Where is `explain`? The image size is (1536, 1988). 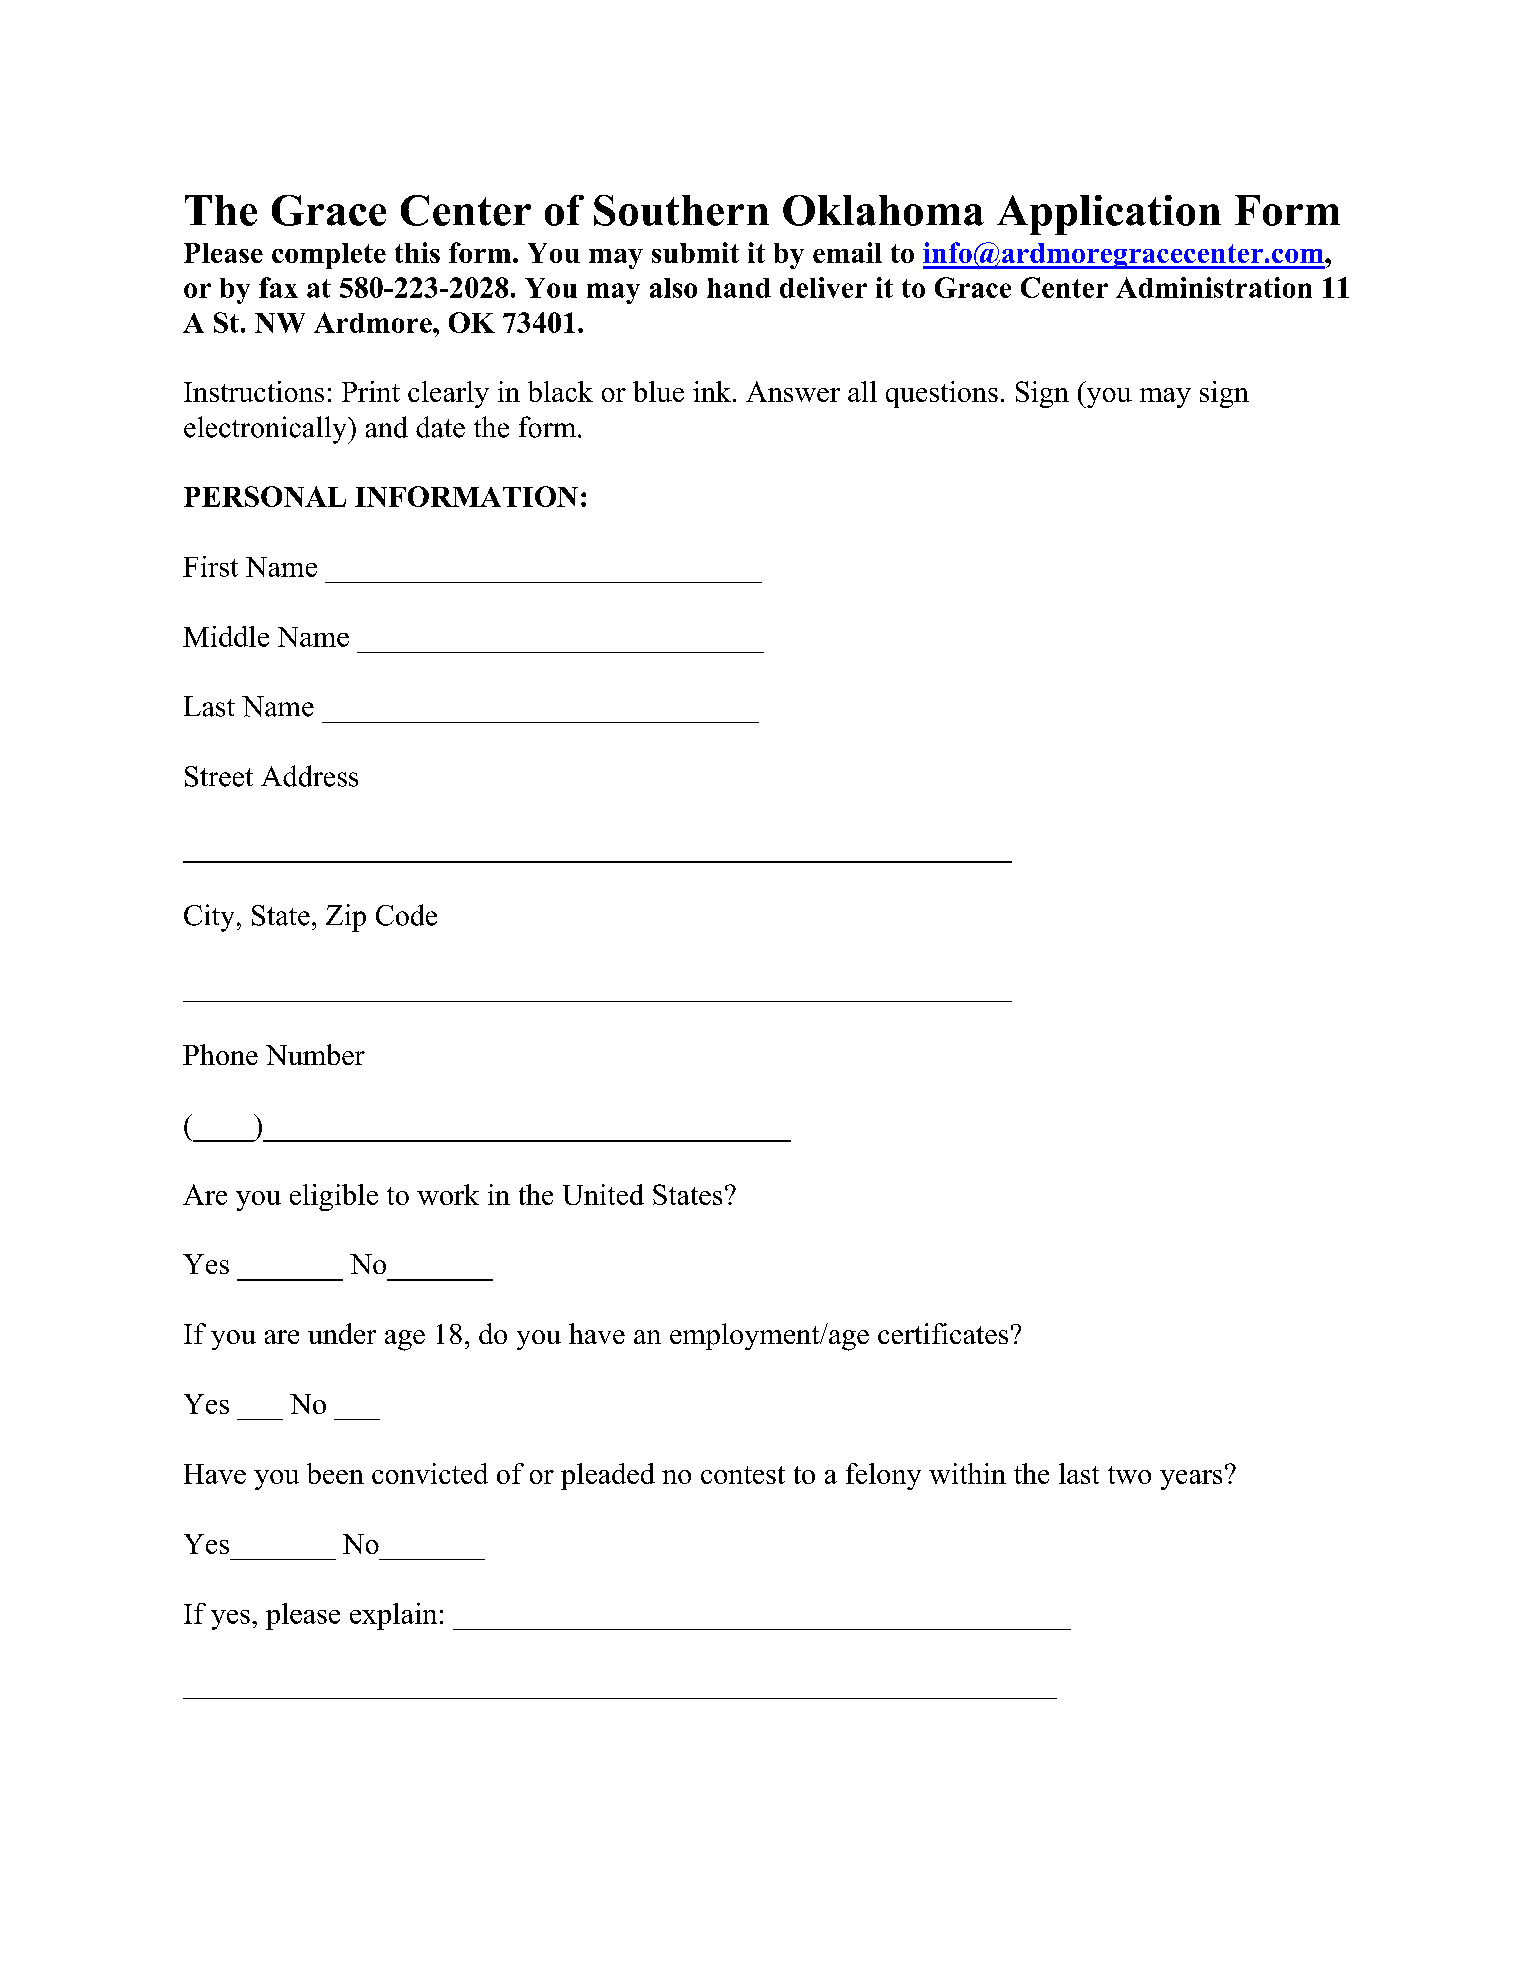 explain is located at coordinates (393, 1616).
